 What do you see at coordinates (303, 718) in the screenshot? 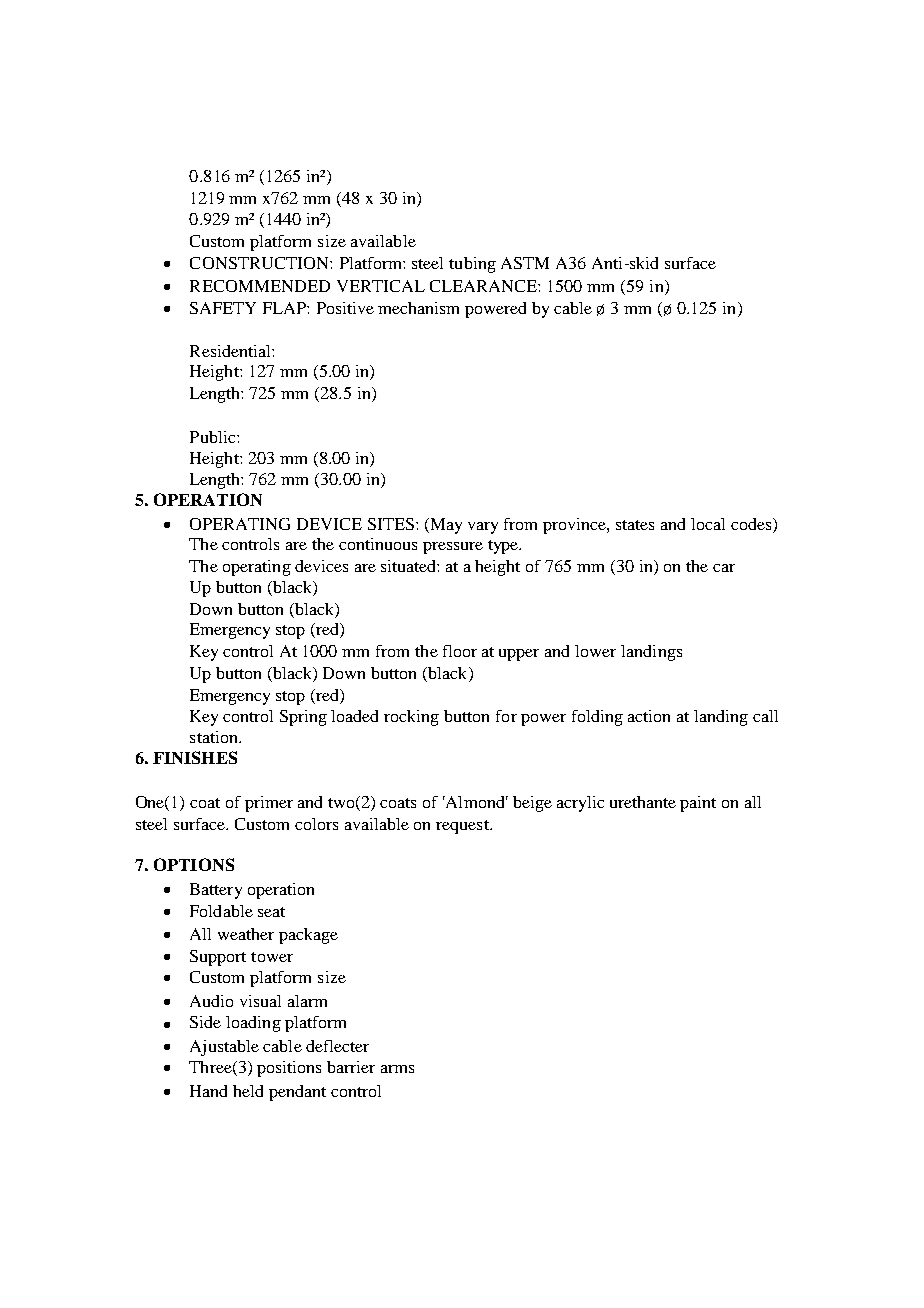
I see `Spring` at bounding box center [303, 718].
